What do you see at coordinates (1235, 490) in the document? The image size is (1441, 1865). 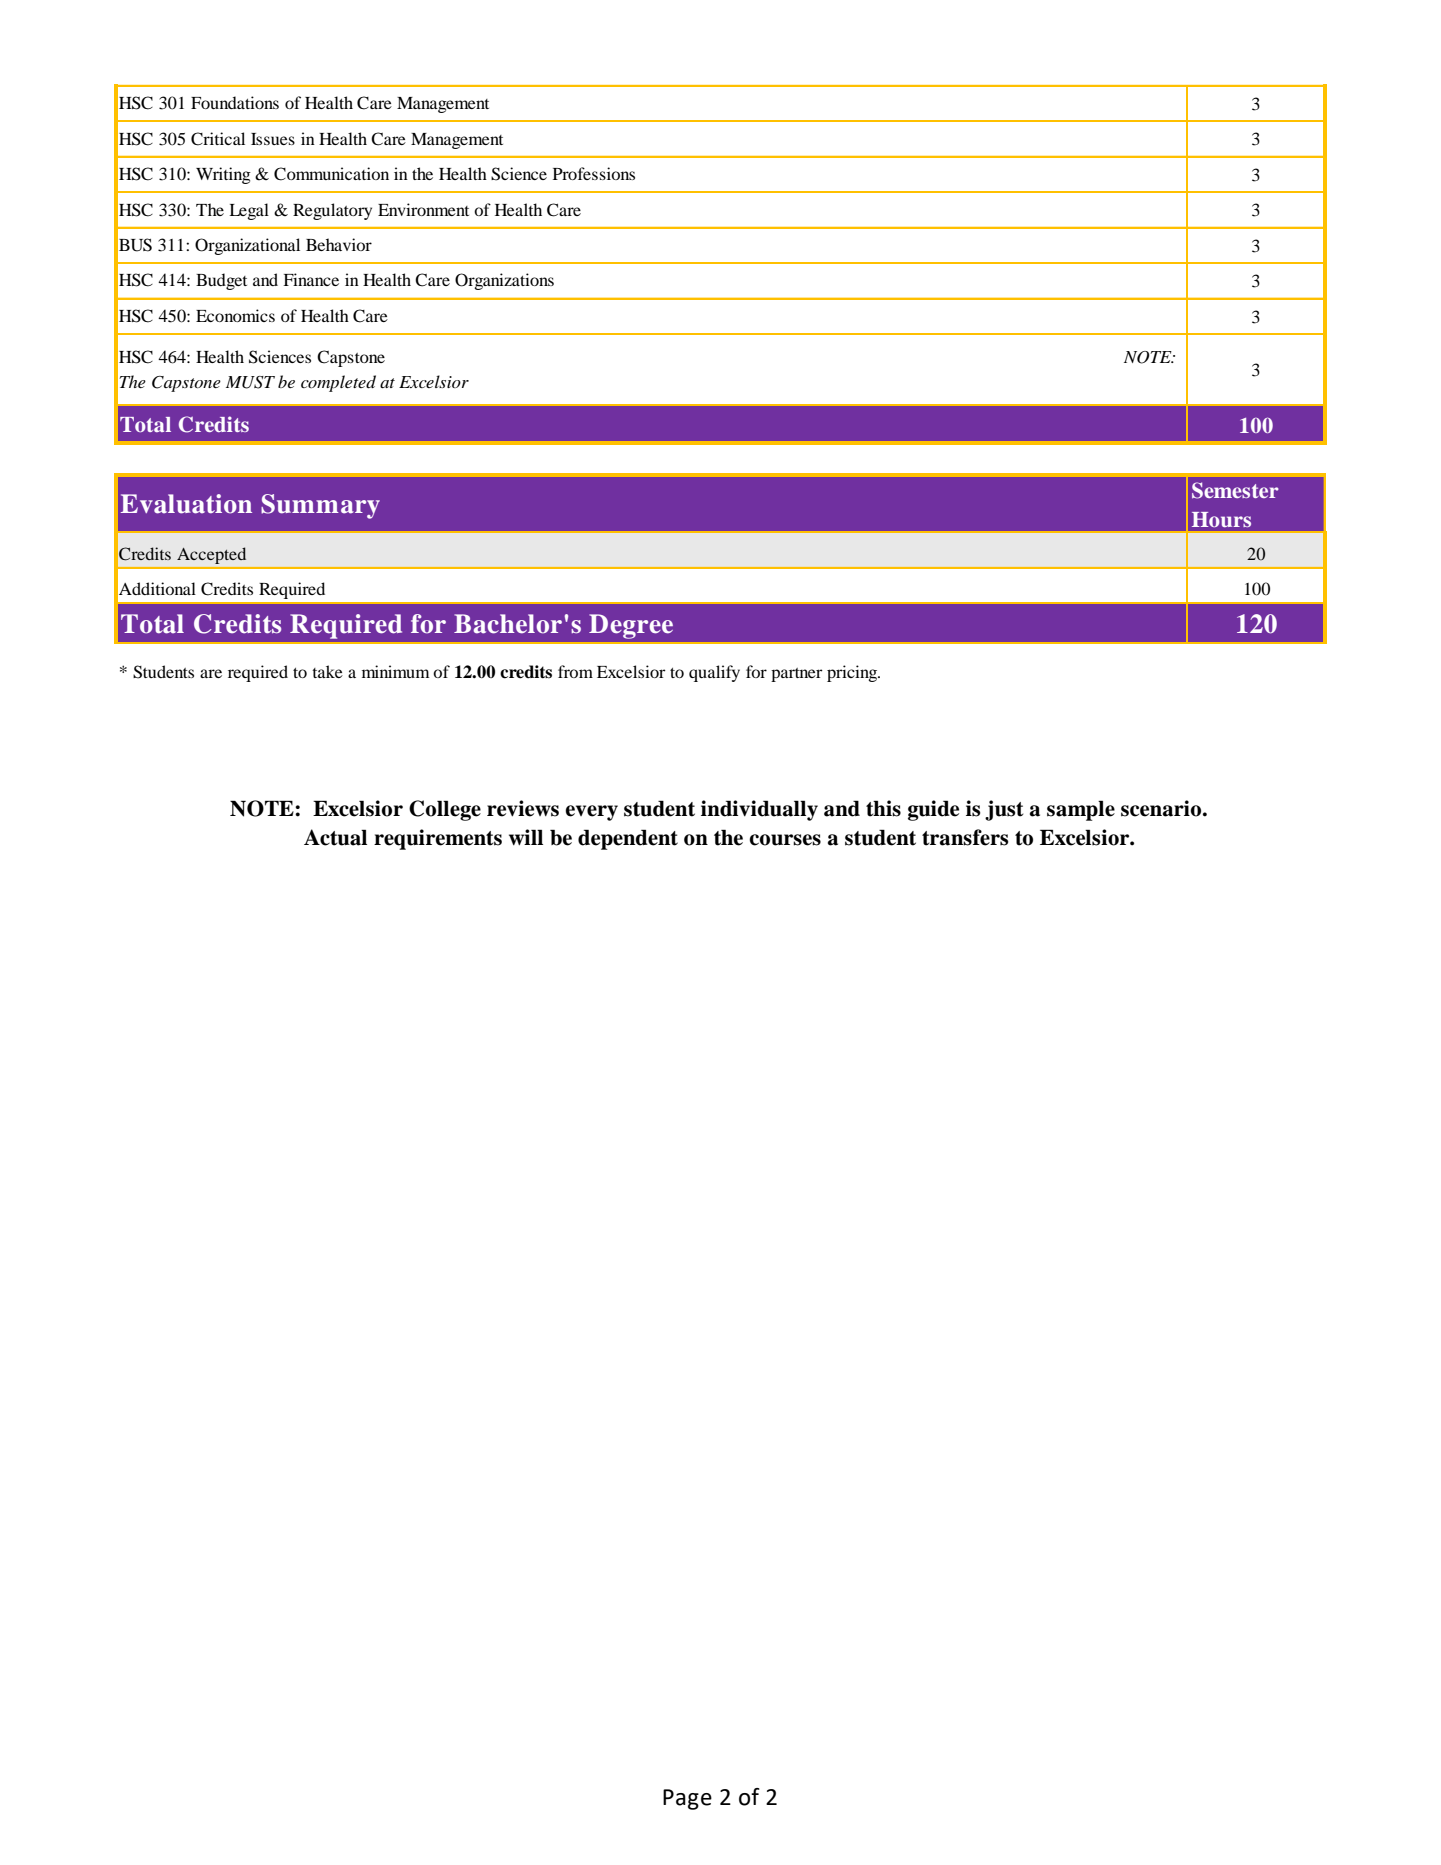 I see `Semester` at bounding box center [1235, 490].
